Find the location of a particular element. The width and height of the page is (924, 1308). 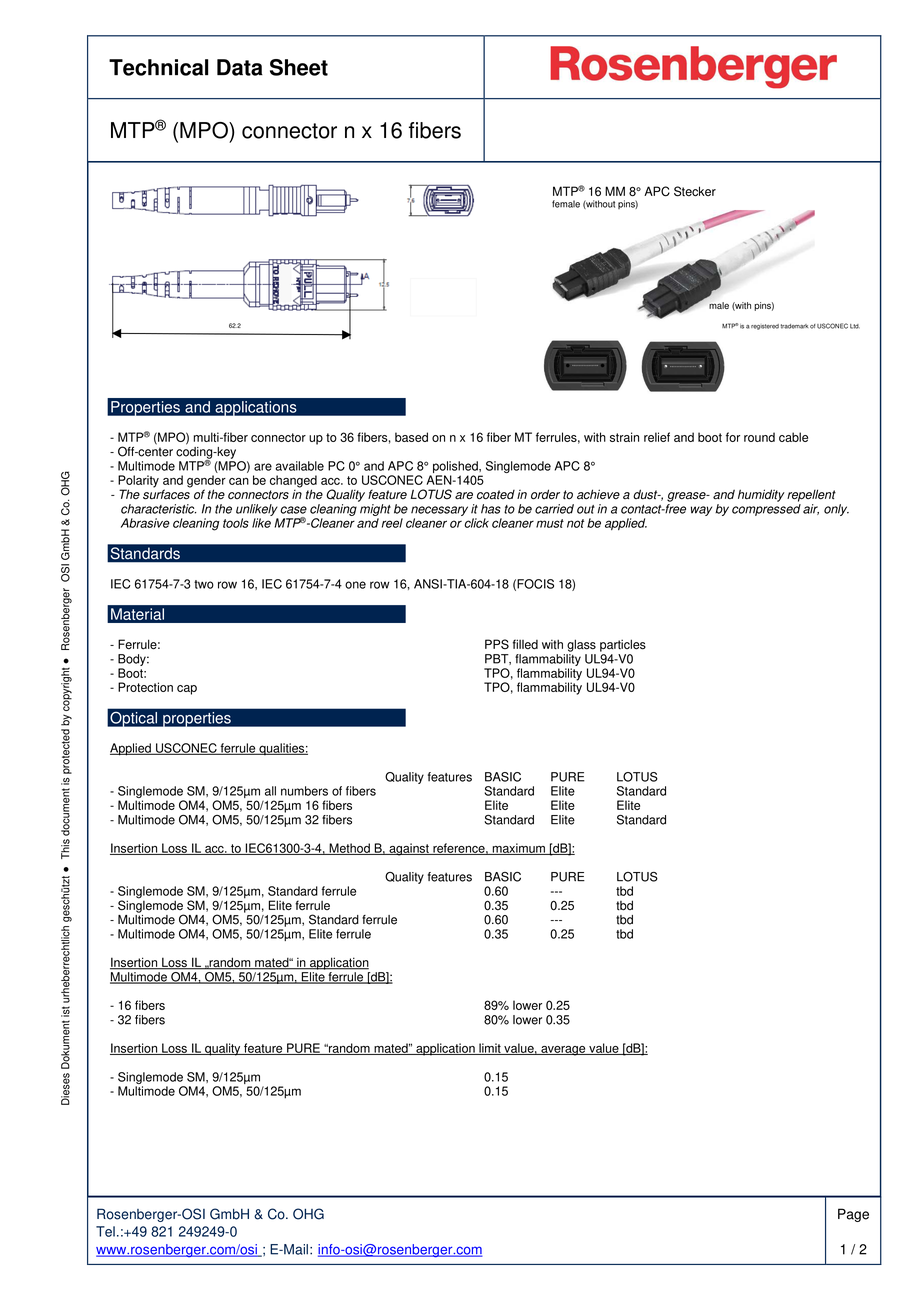

PPS is located at coordinates (497, 644).
